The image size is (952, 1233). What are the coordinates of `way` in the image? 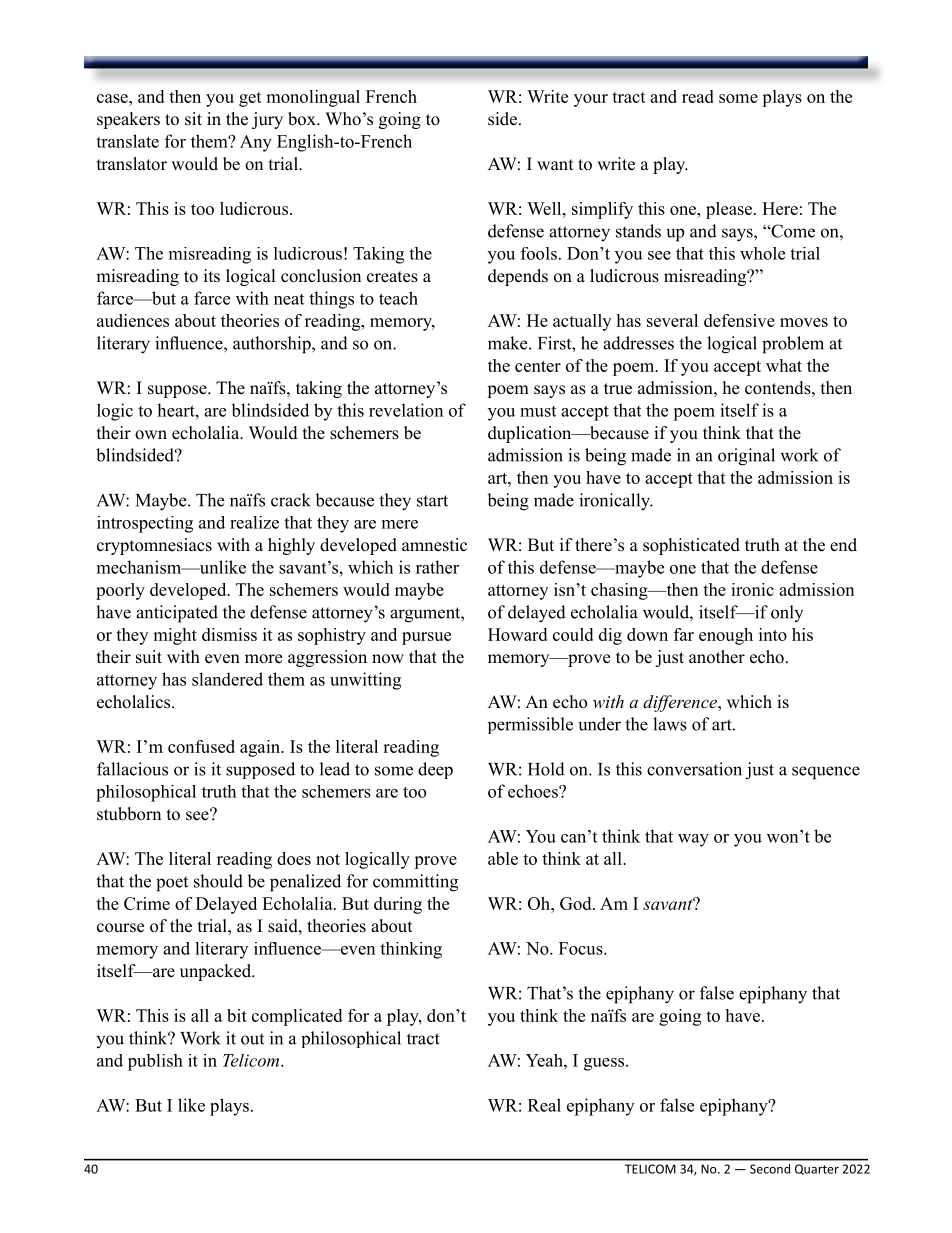 It's located at (693, 840).
